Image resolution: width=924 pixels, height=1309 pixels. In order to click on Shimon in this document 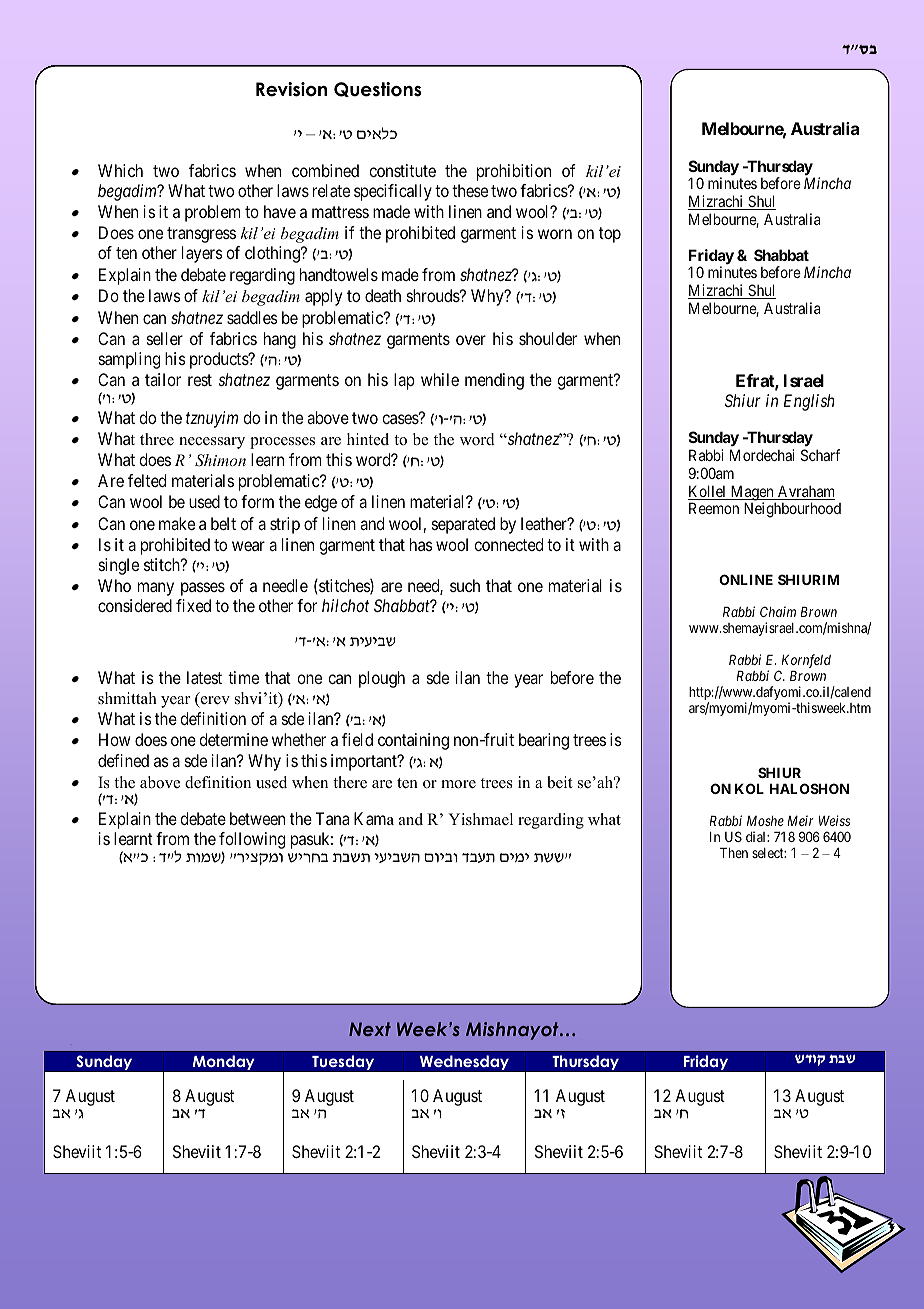, I will do `click(220, 460)`.
